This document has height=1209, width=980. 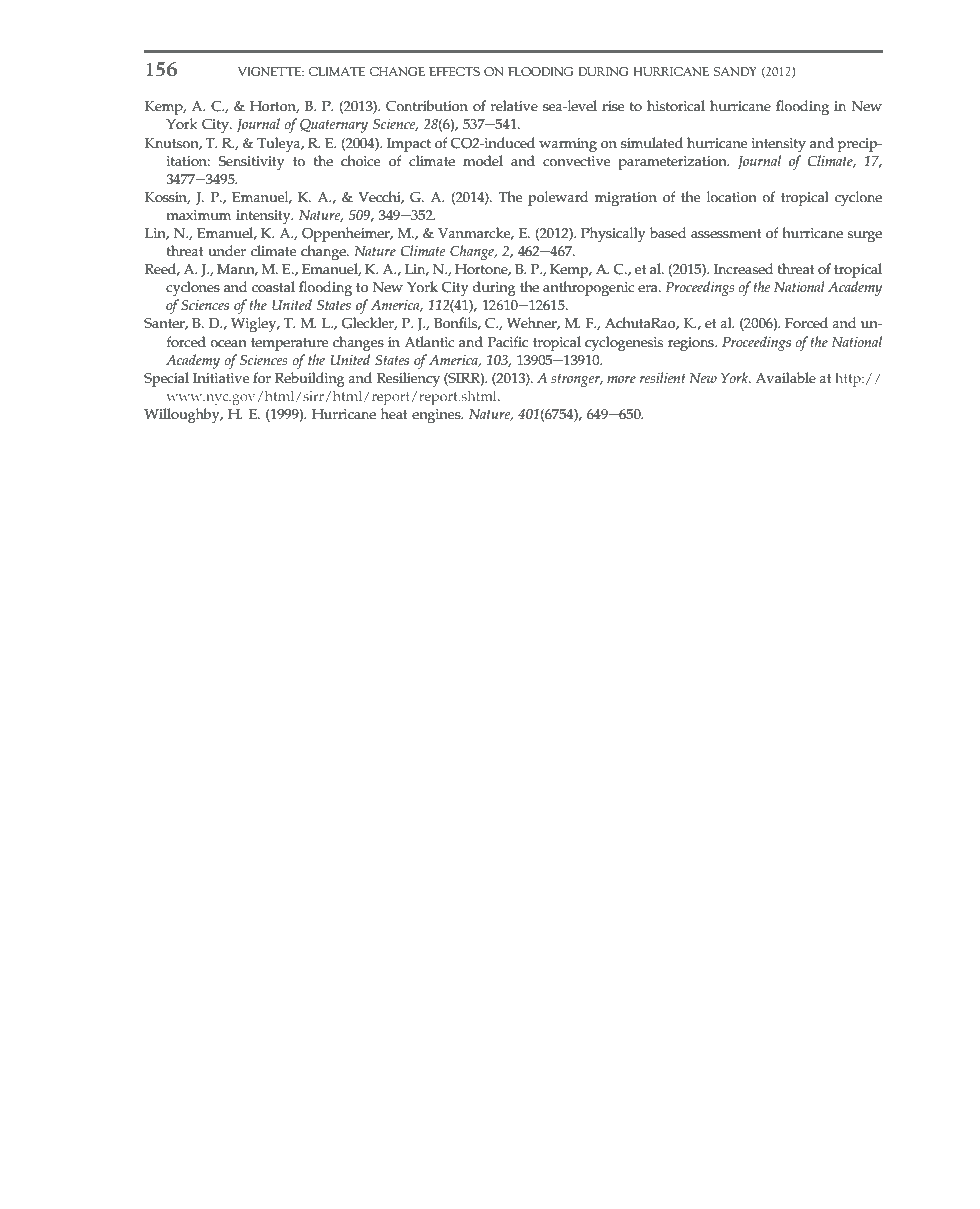 I want to click on coastal, so click(x=273, y=287).
